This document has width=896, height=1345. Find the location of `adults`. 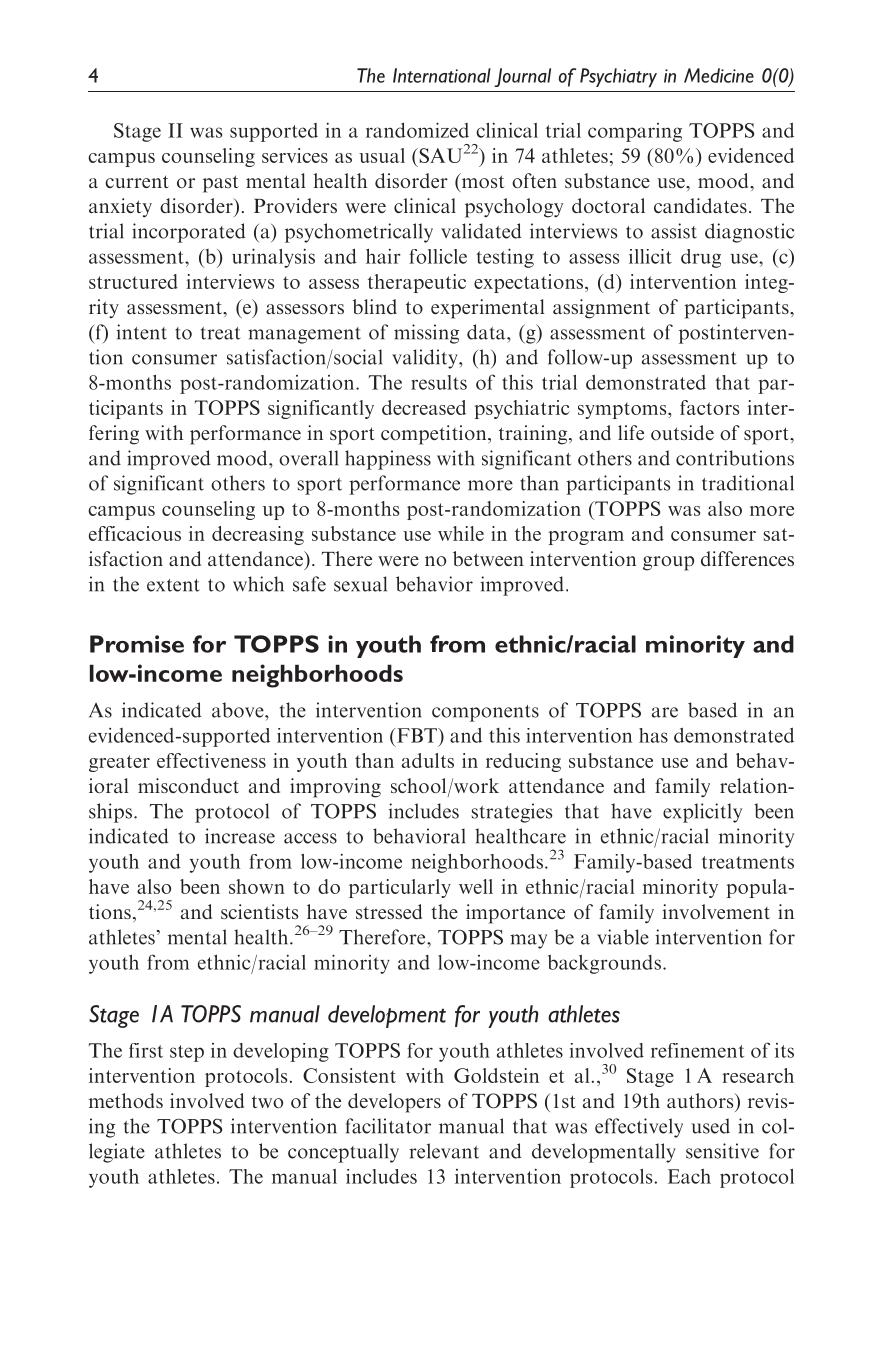

adults is located at coordinates (428, 760).
